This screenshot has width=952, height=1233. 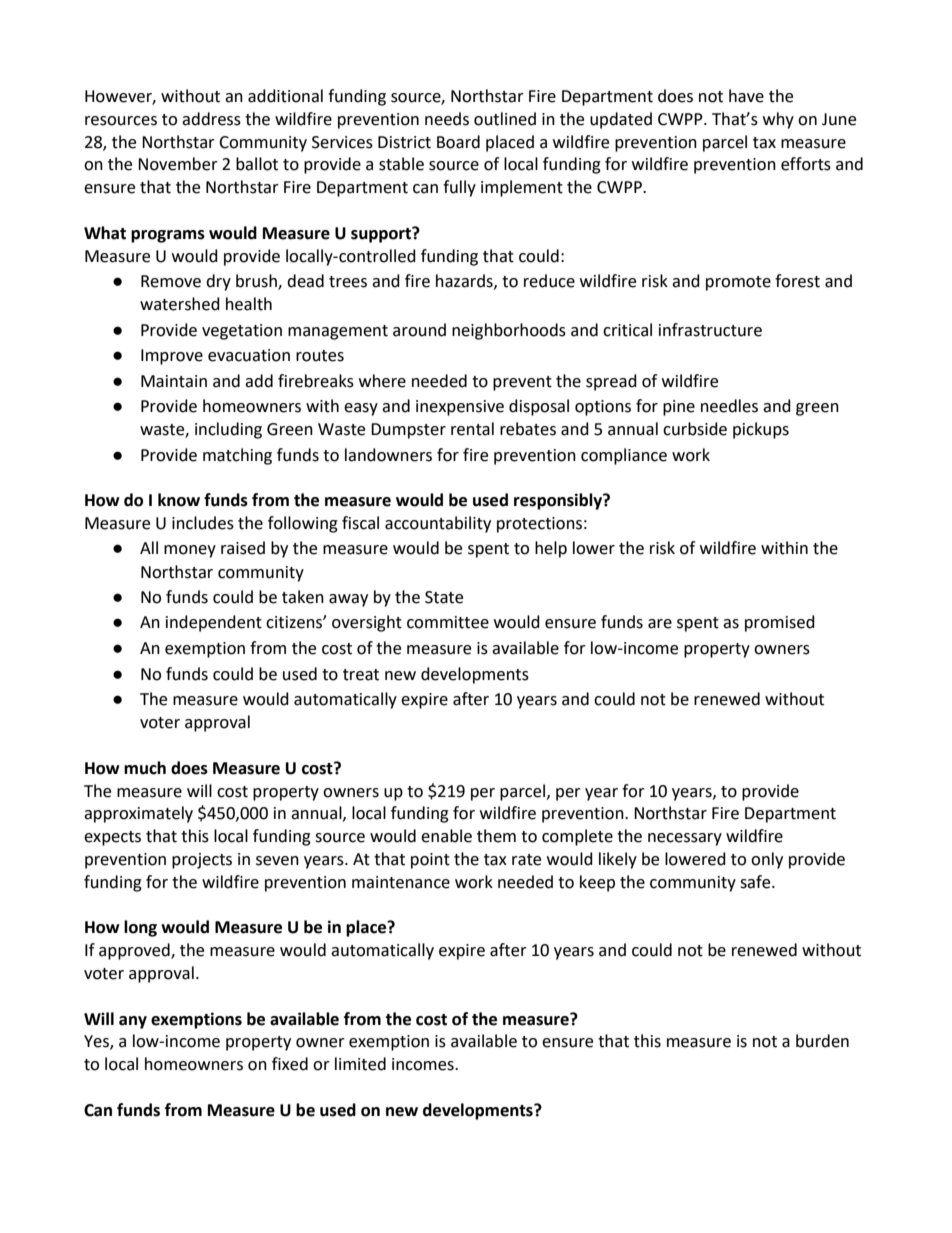 What do you see at coordinates (780, 623) in the screenshot?
I see `promised` at bounding box center [780, 623].
